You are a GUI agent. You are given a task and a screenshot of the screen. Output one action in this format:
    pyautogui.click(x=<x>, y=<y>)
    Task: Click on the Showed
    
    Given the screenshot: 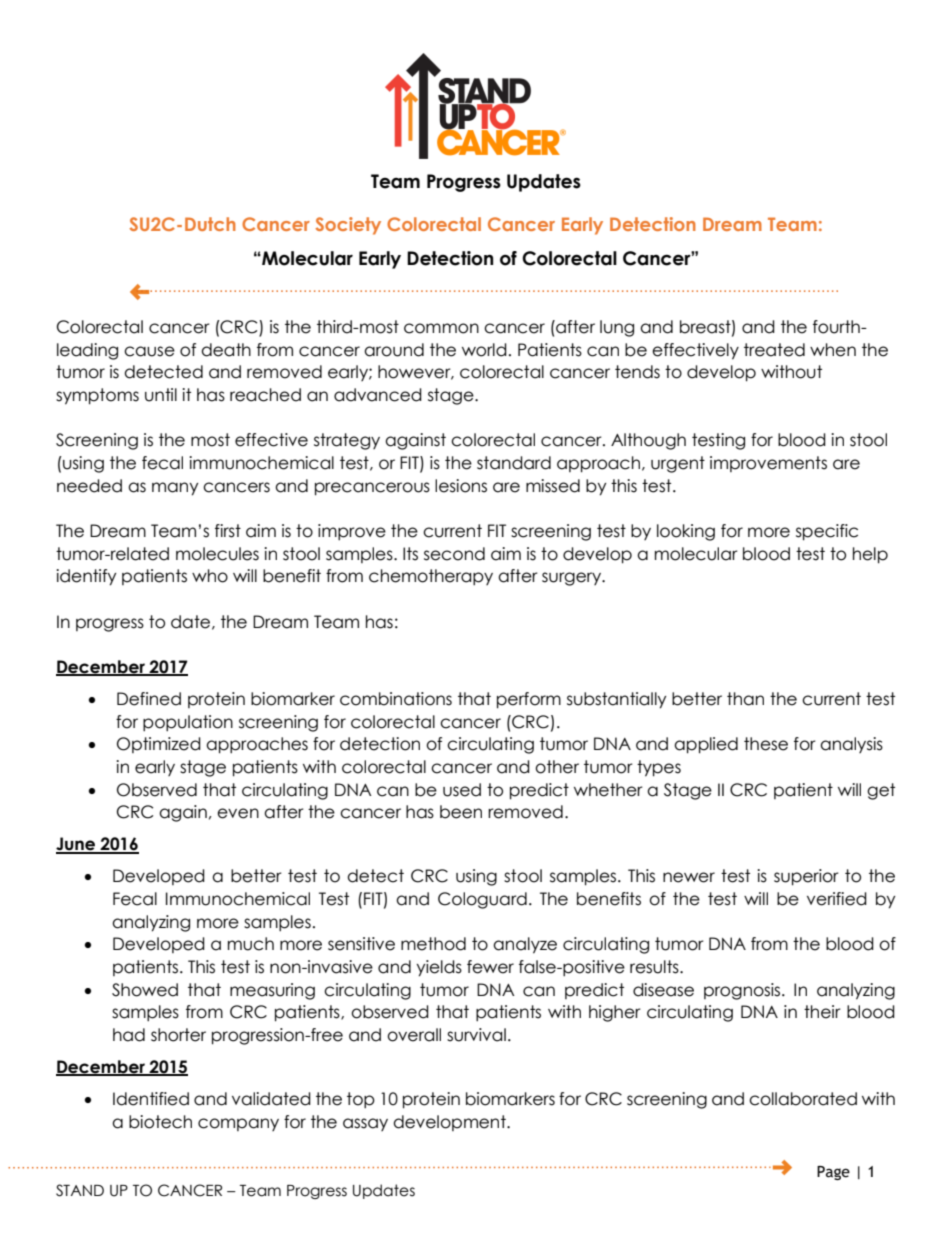 What is the action you would take?
    pyautogui.click(x=145, y=990)
